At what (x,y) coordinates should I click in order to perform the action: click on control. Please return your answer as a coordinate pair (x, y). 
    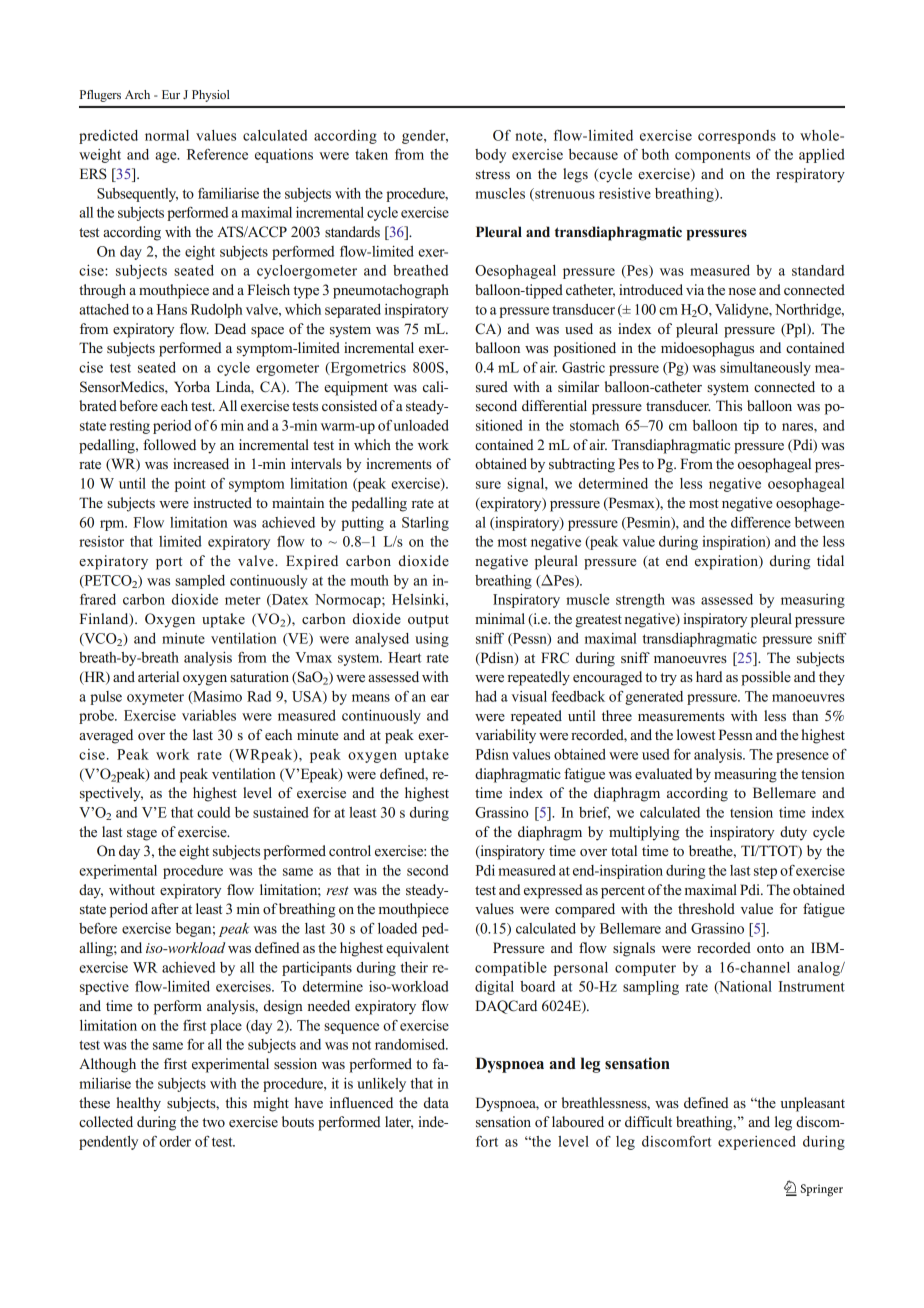
    Looking at the image, I should click on (350, 850).
